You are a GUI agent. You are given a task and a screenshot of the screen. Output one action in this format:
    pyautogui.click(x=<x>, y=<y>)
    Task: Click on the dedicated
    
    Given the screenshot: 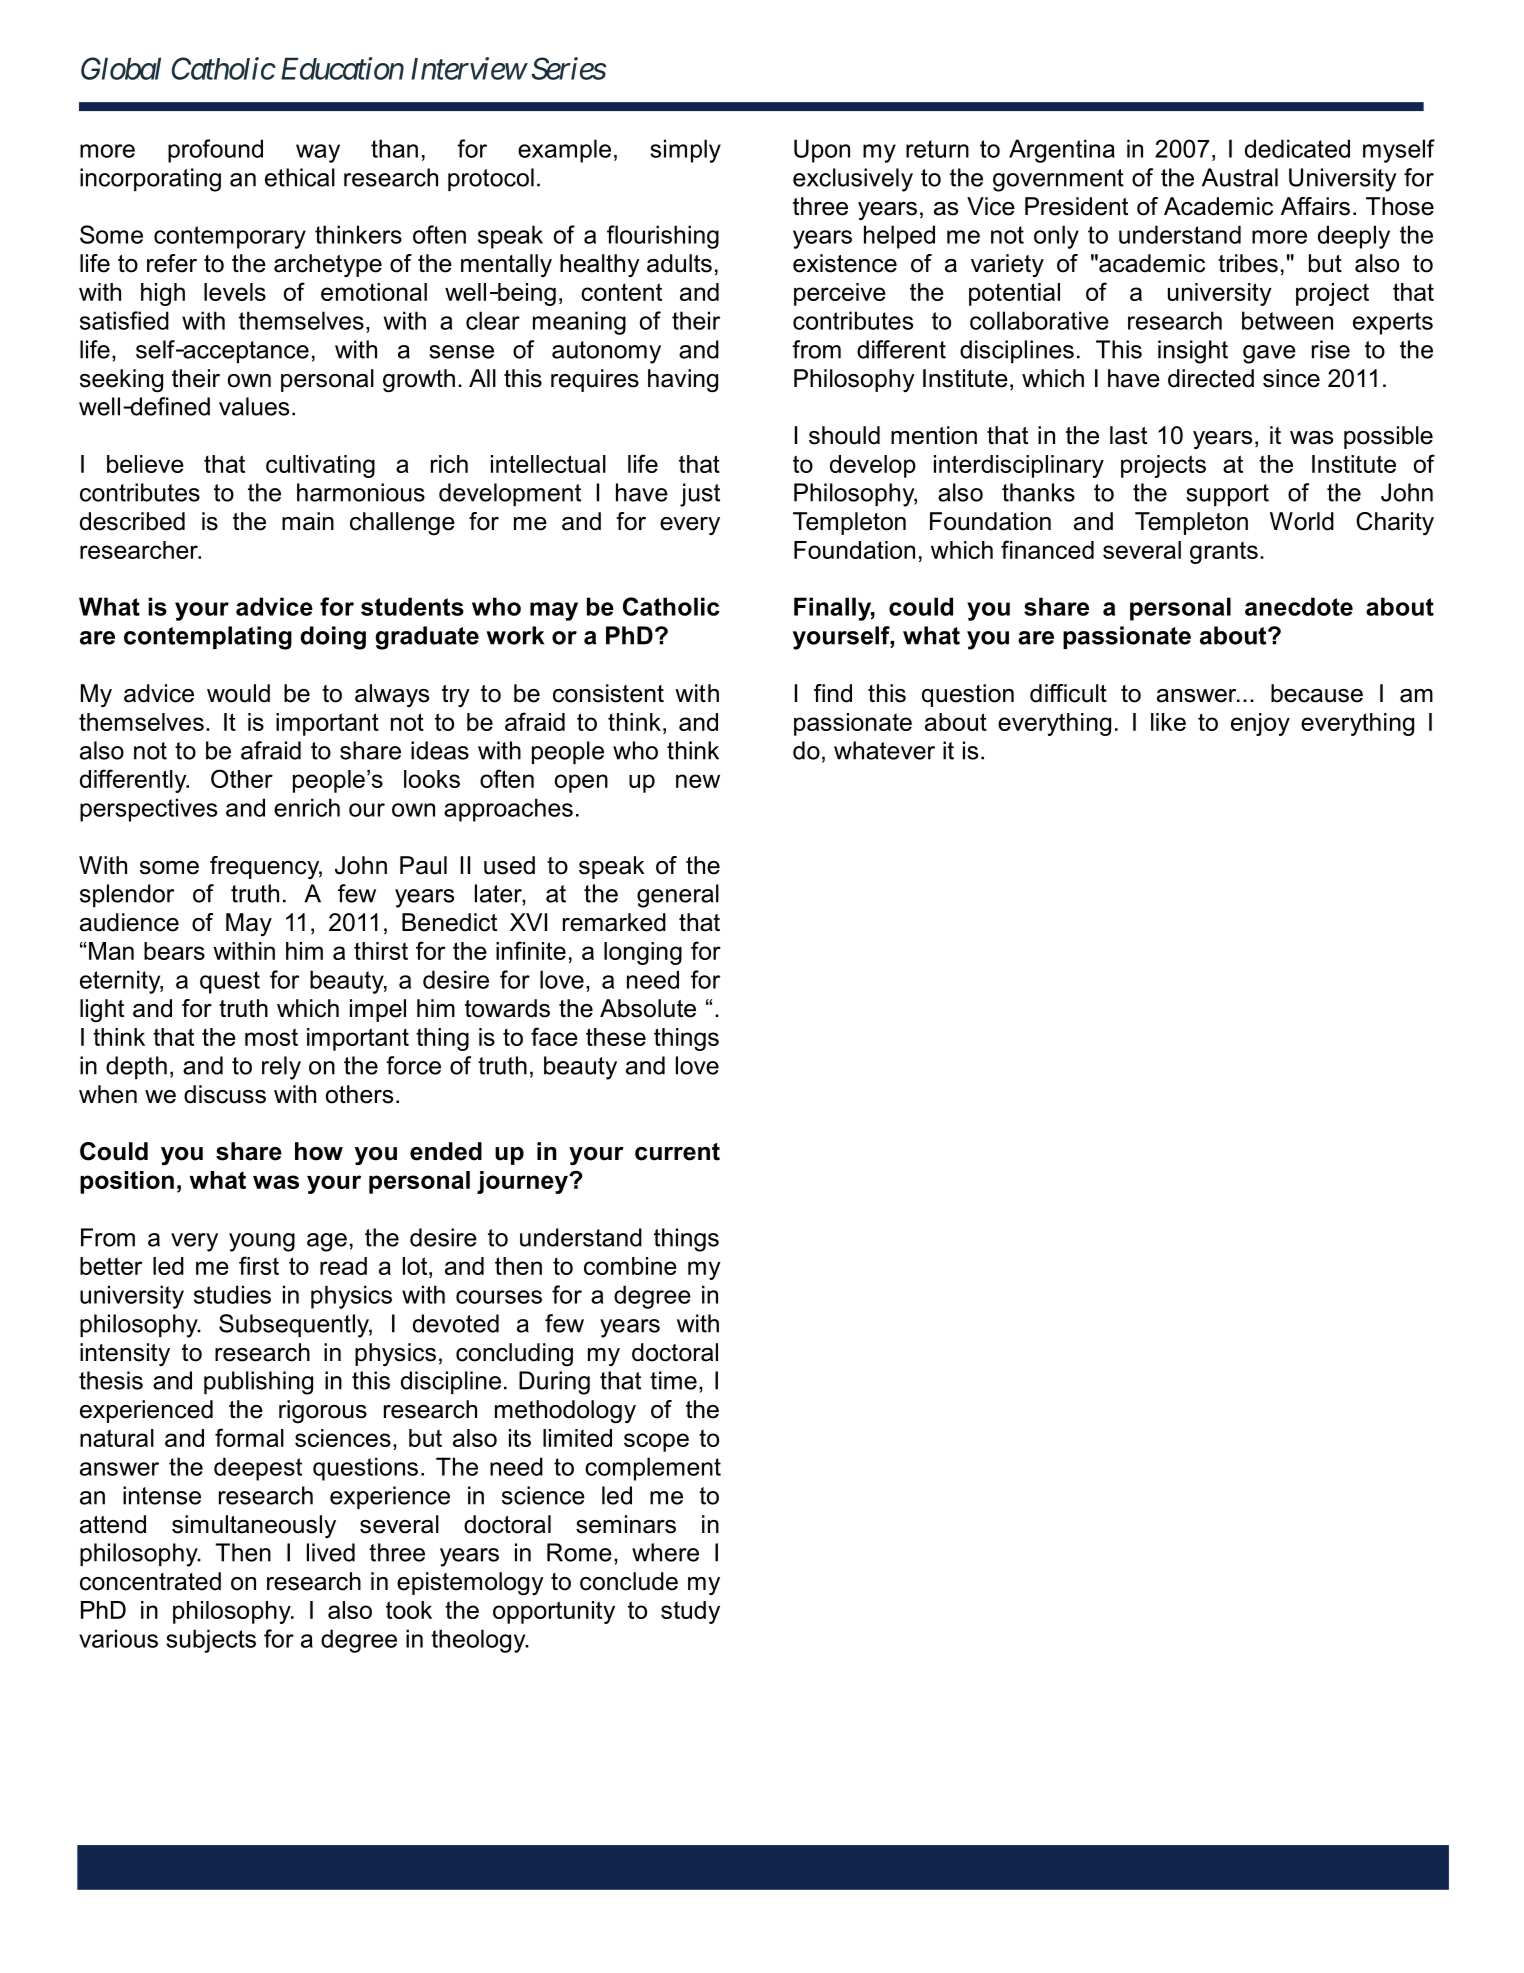 What is the action you would take?
    pyautogui.click(x=1297, y=148)
